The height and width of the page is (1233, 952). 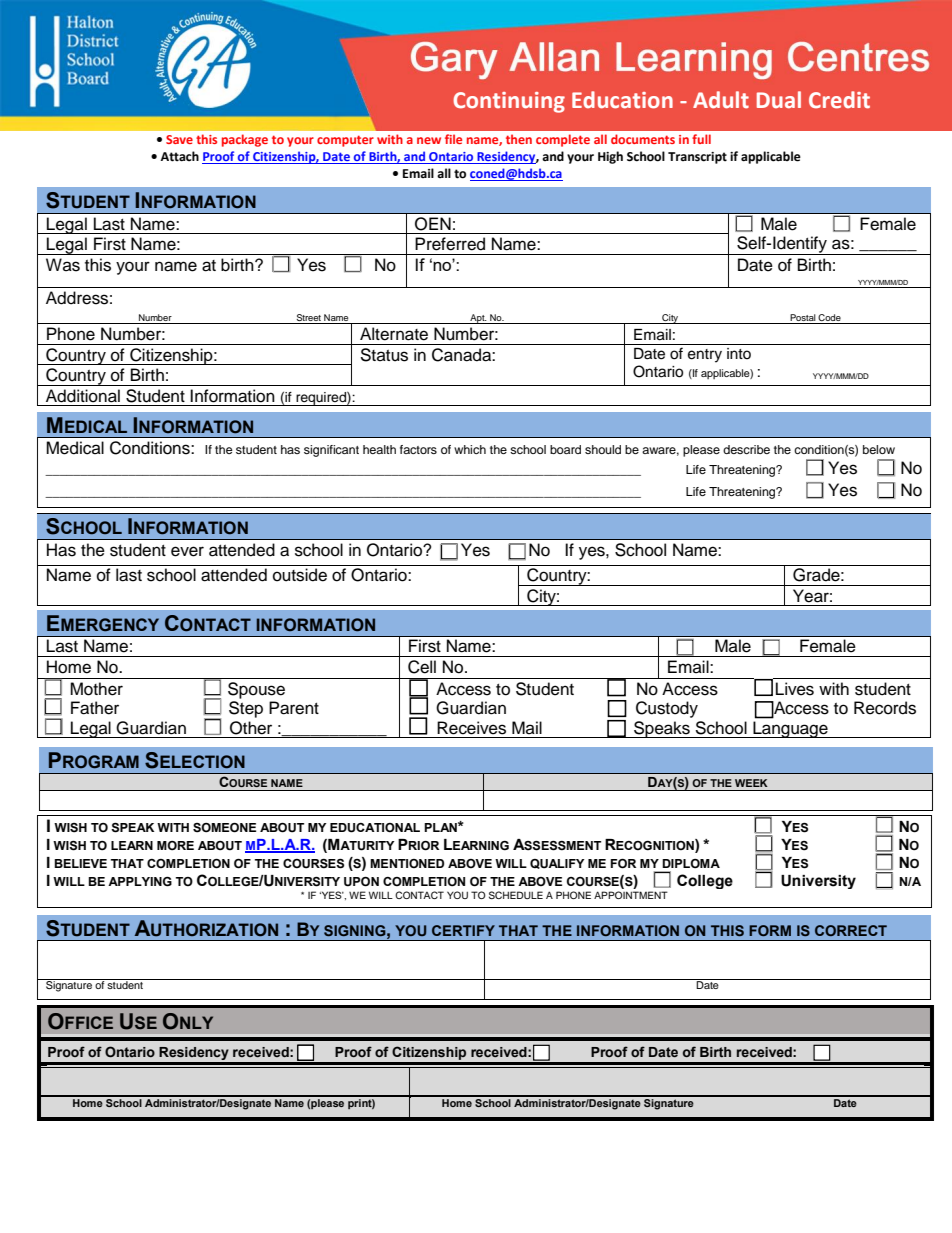 I want to click on SCHEDULE, so click(x=516, y=895).
